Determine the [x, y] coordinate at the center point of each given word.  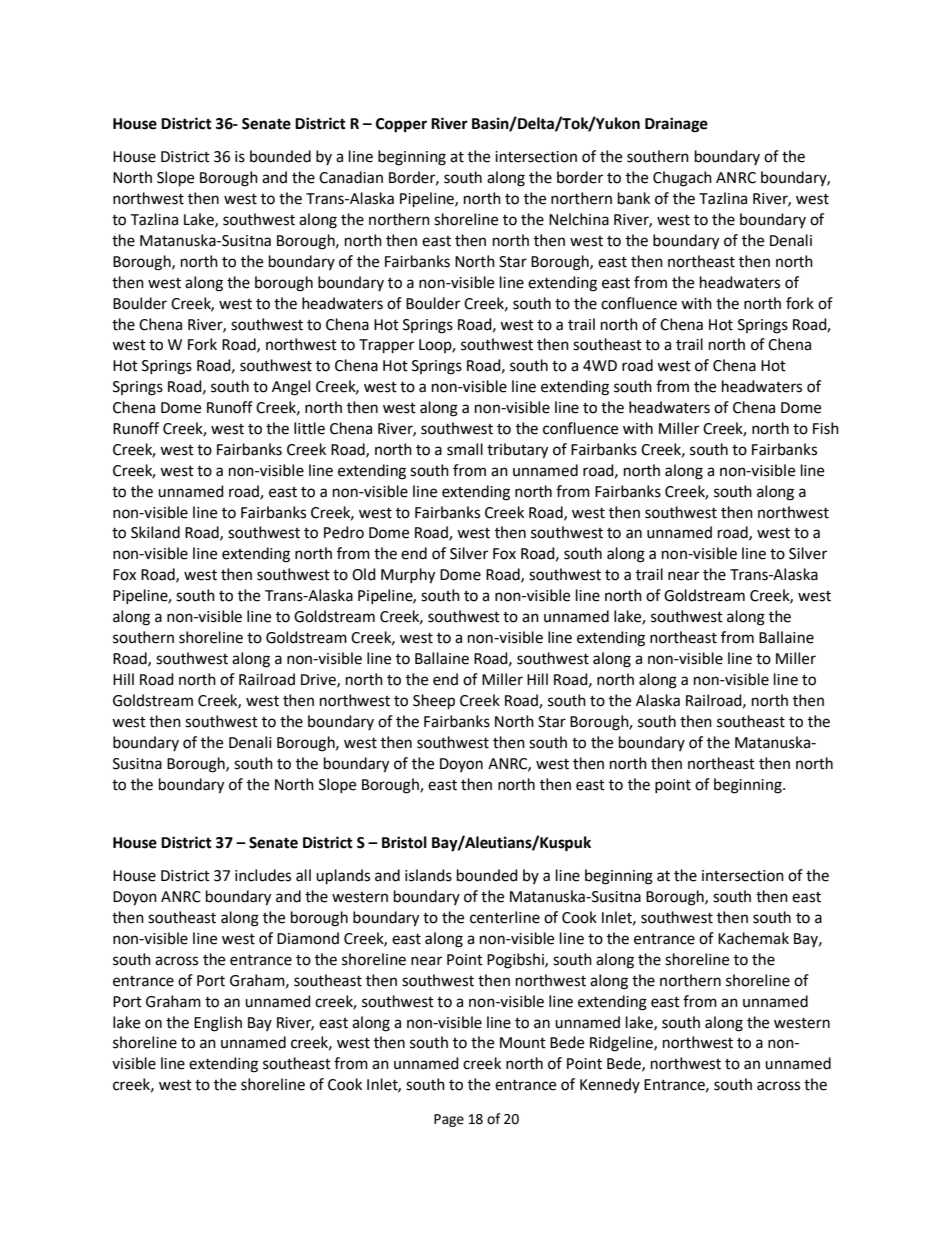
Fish [826, 428]
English [218, 1024]
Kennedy [610, 1085]
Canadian [351, 177]
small [465, 449]
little [309, 428]
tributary [517, 451]
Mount [523, 1043]
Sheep [434, 702]
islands [428, 875]
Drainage [676, 125]
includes [263, 875]
